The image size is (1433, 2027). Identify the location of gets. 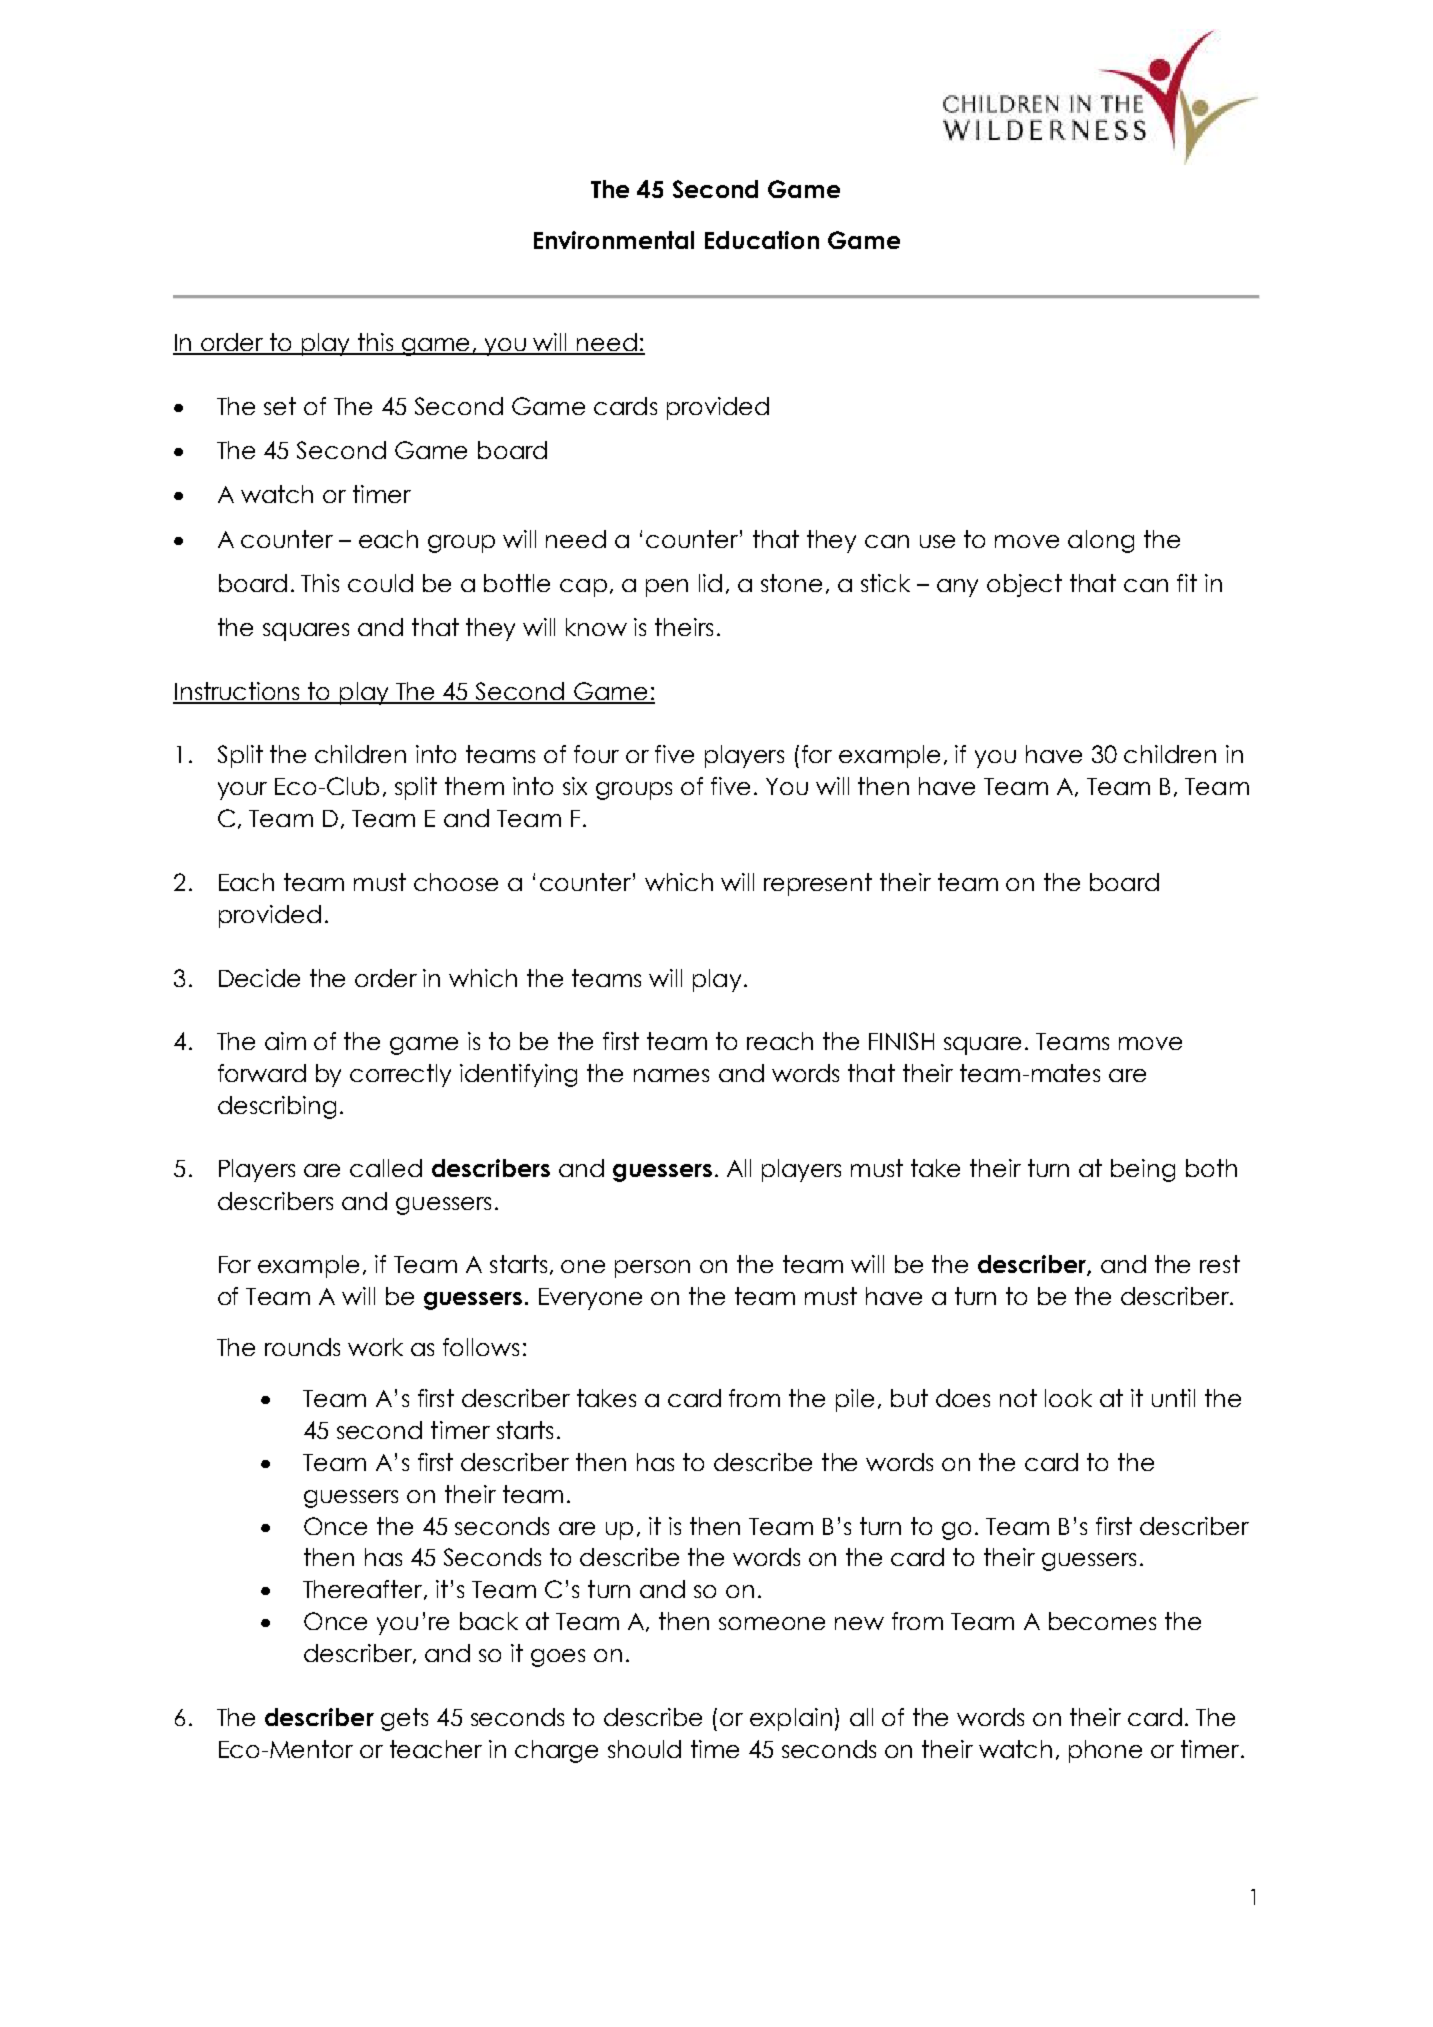
(404, 1719).
